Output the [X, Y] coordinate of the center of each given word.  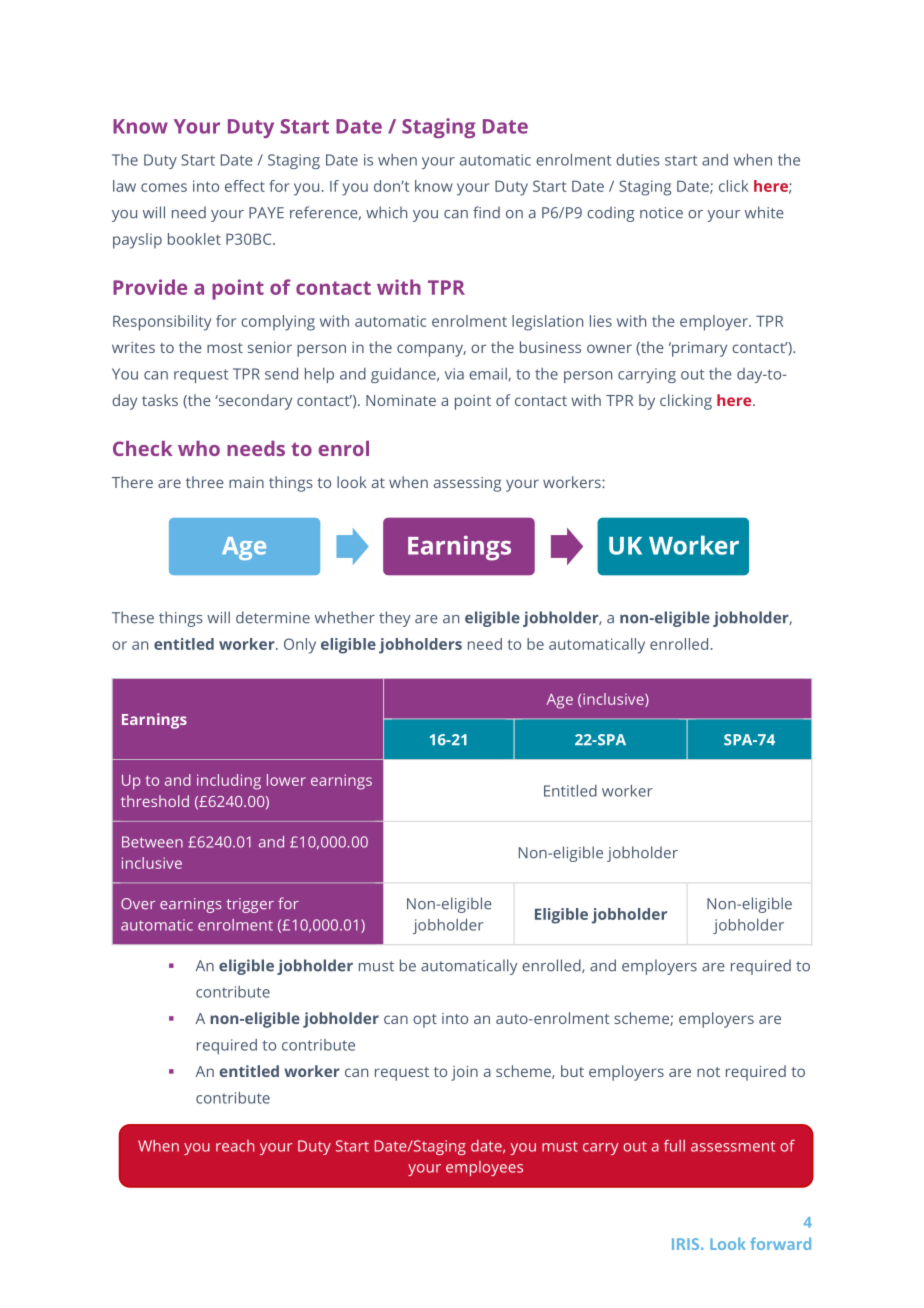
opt [425, 1021]
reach [235, 1146]
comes [164, 187]
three [205, 482]
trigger [250, 905]
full [674, 1146]
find [486, 212]
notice [661, 213]
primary [698, 349]
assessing [467, 484]
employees [484, 1168]
